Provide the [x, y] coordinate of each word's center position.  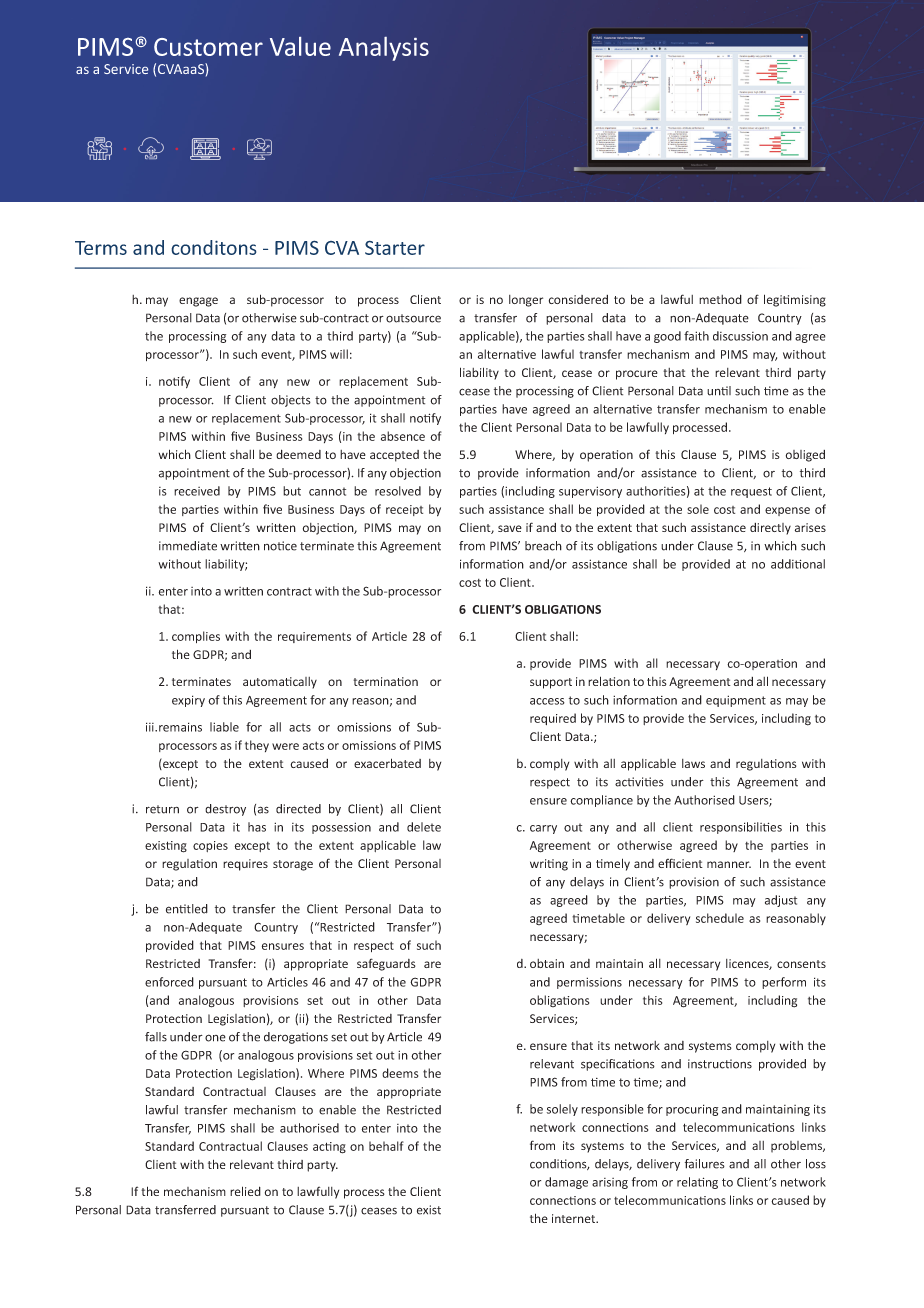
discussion [740, 336]
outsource [413, 318]
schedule [720, 918]
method [720, 299]
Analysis [384, 49]
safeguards [386, 964]
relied [245, 1191]
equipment [736, 701]
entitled [187, 909]
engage [198, 302]
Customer [208, 47]
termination [385, 681]
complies [196, 637]
